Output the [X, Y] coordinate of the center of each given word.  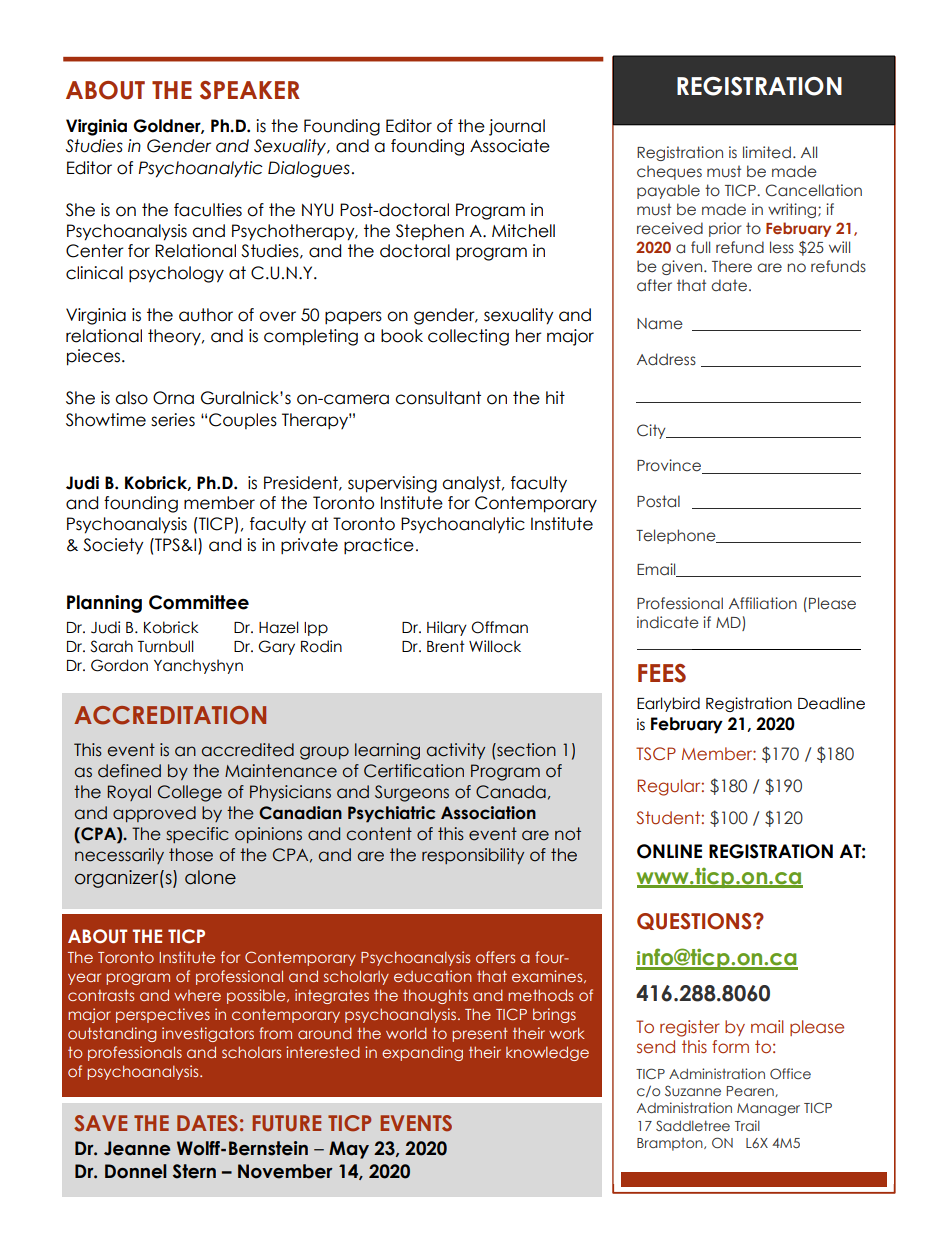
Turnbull [166, 646]
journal [517, 127]
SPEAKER [250, 90]
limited [767, 152]
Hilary [447, 628]
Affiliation [763, 603]
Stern [194, 1171]
